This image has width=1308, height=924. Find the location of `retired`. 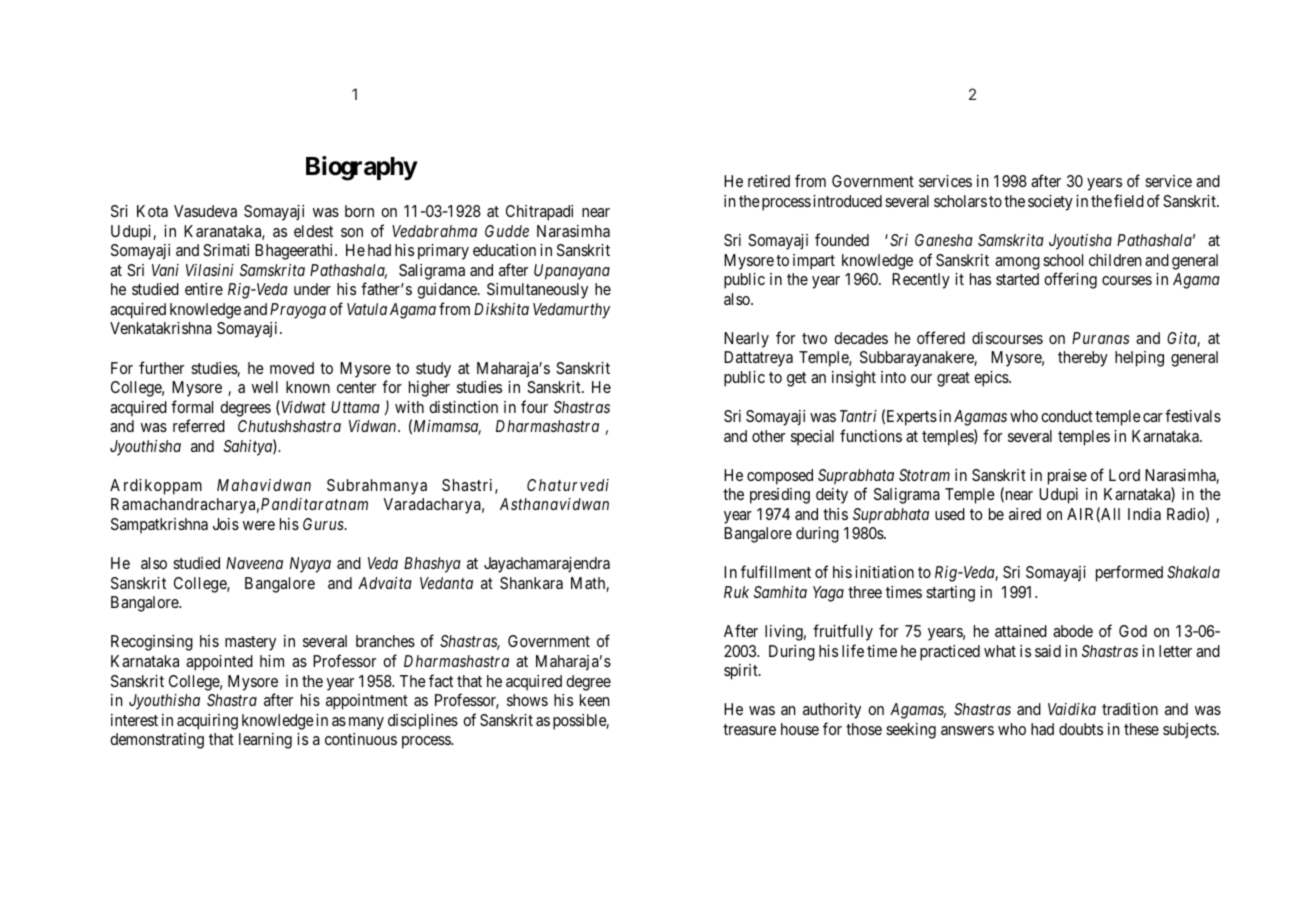

retired is located at coordinates (769, 181).
